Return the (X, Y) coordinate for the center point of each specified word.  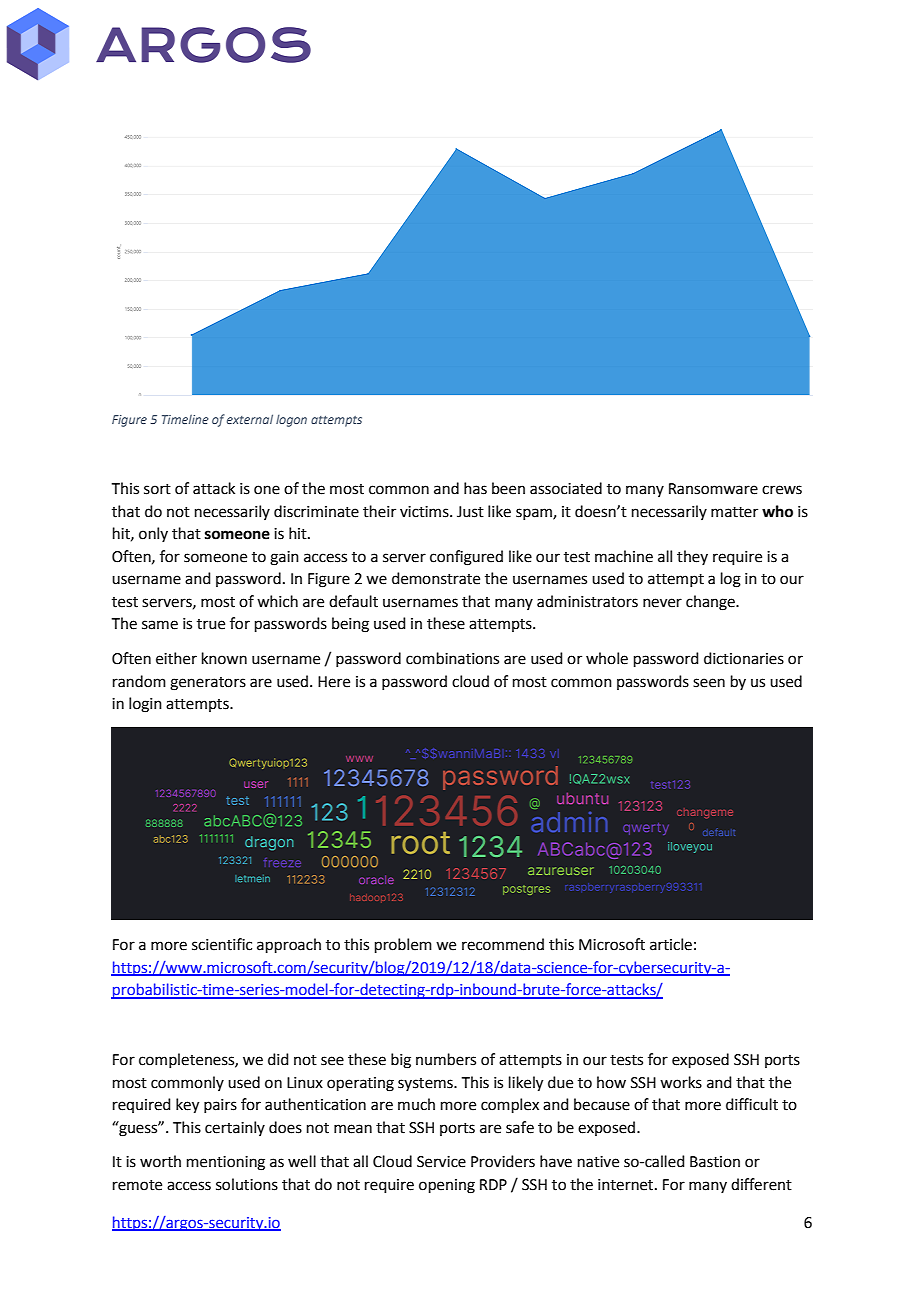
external (250, 419)
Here (334, 682)
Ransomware (713, 489)
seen (709, 683)
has (475, 488)
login (145, 705)
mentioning (226, 1163)
